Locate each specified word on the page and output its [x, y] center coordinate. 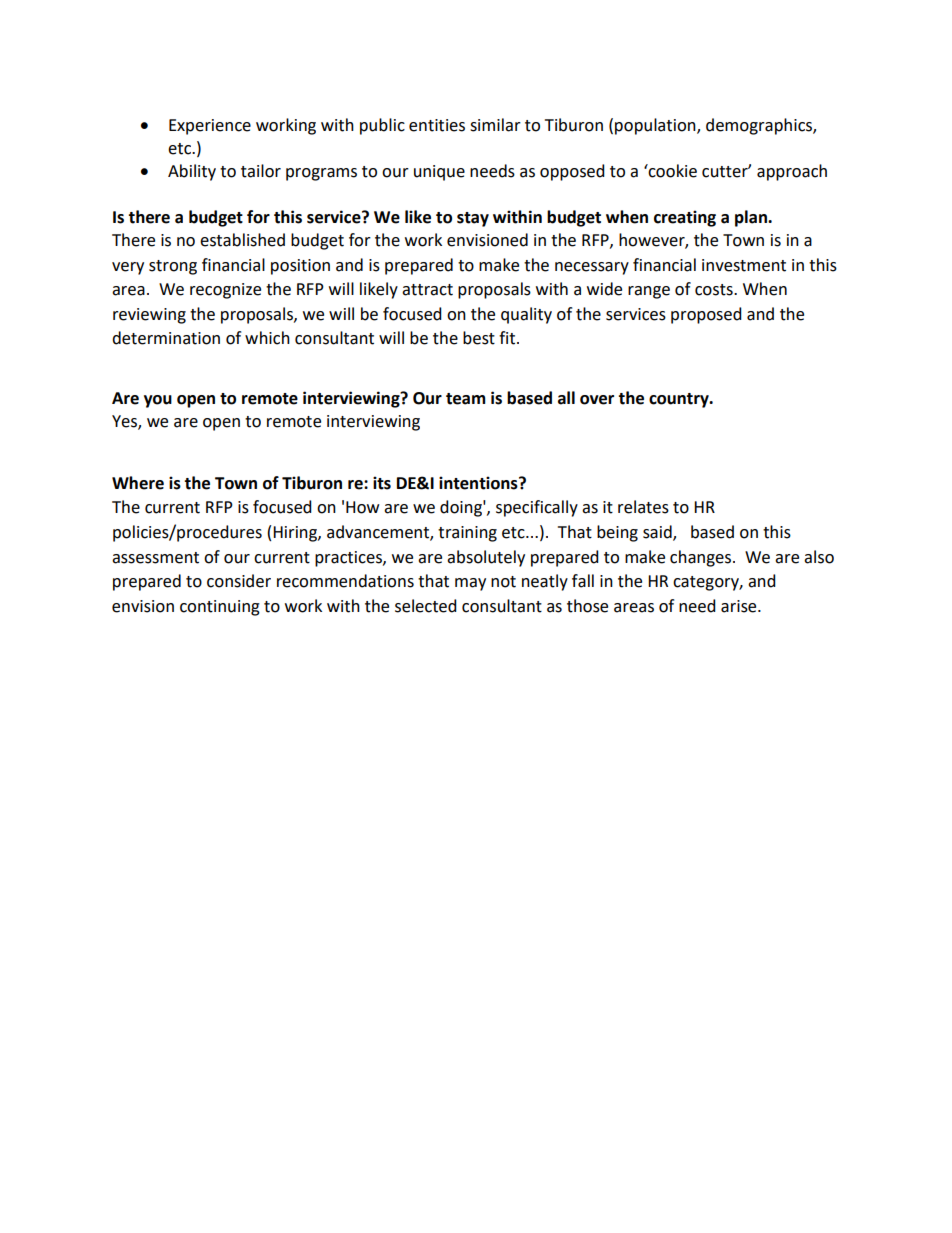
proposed [706, 315]
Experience [210, 127]
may [470, 584]
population [656, 126]
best [479, 338]
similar [495, 125]
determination [166, 338]
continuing [220, 608]
